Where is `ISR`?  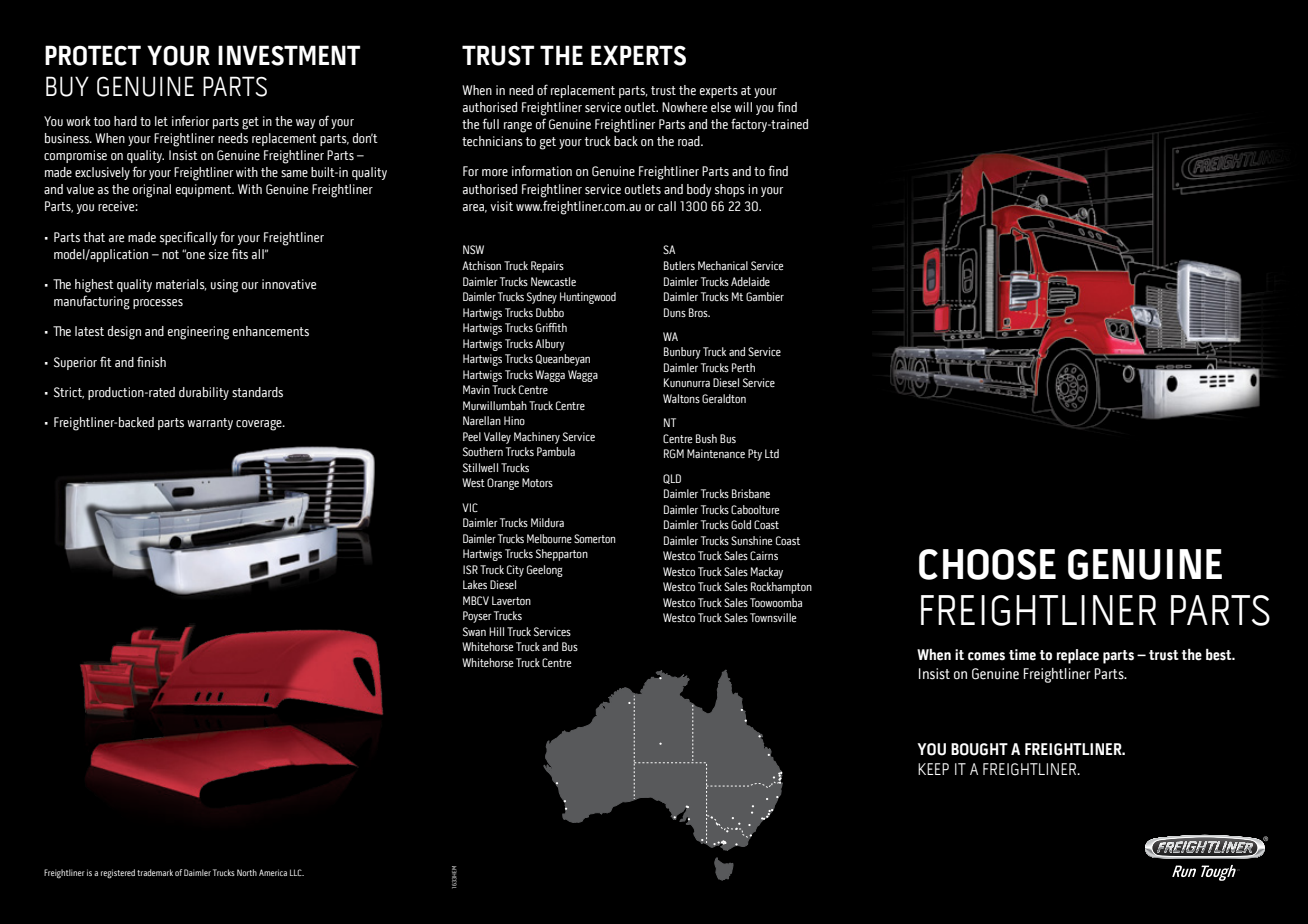
ISR is located at coordinates (470, 569).
